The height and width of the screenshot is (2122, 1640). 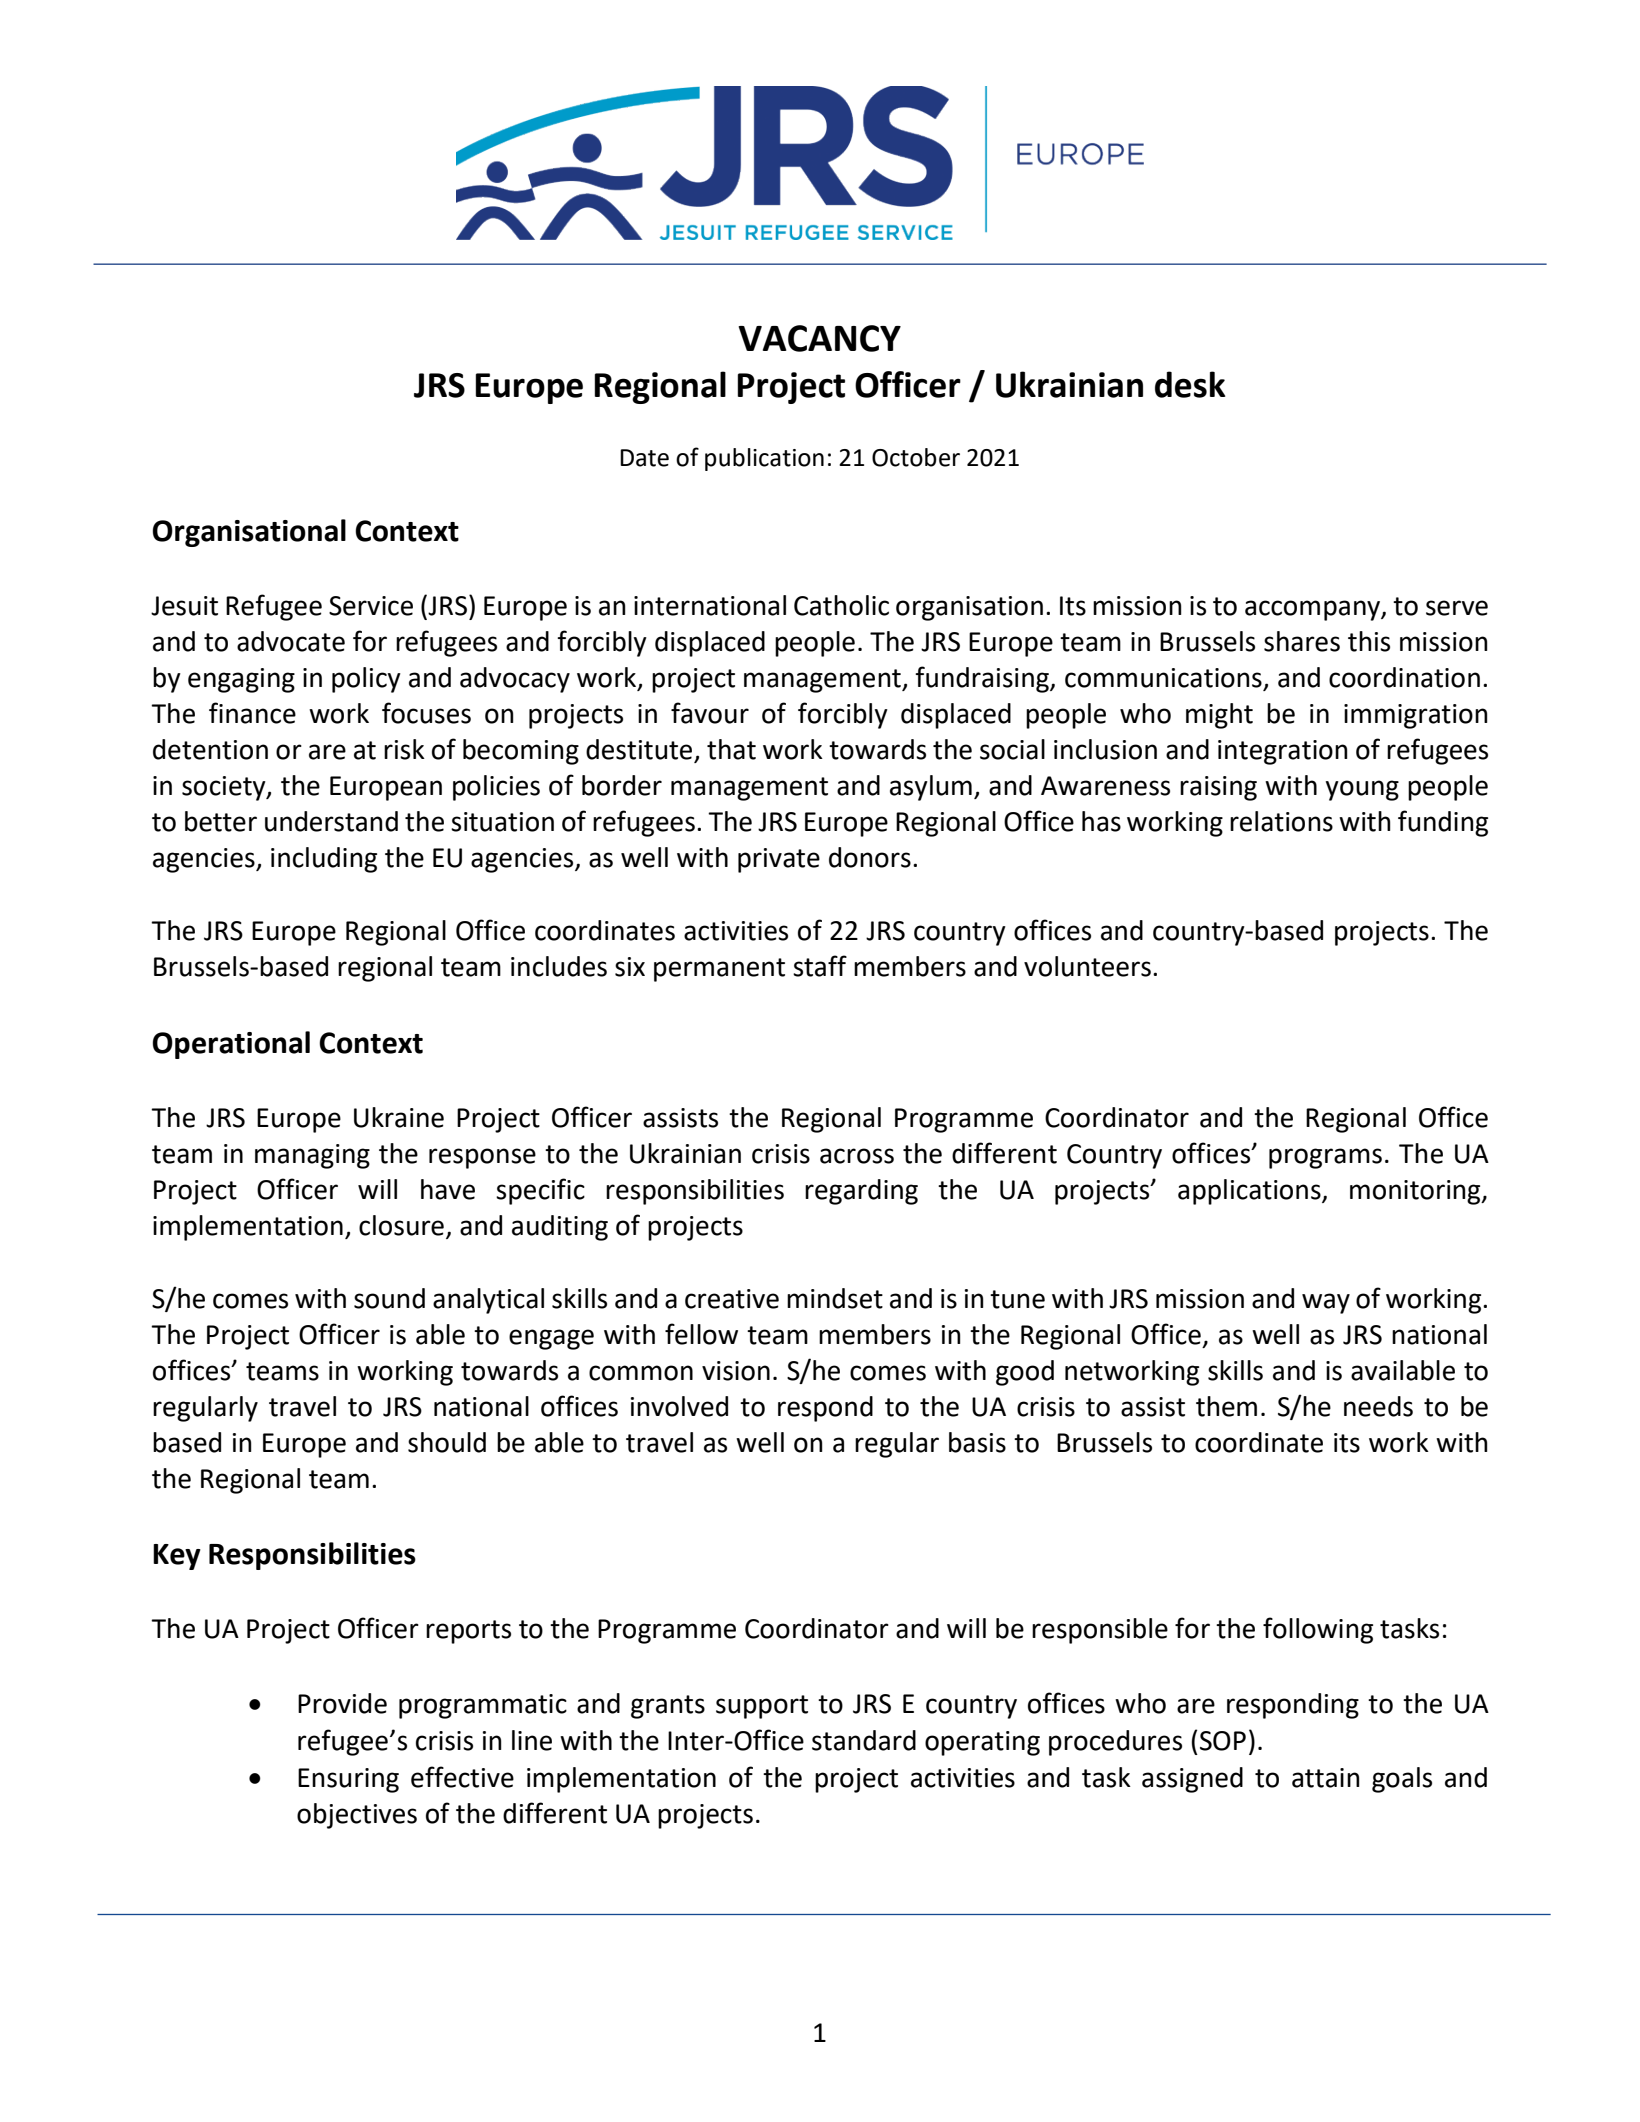 I want to click on desk, so click(x=1190, y=384).
